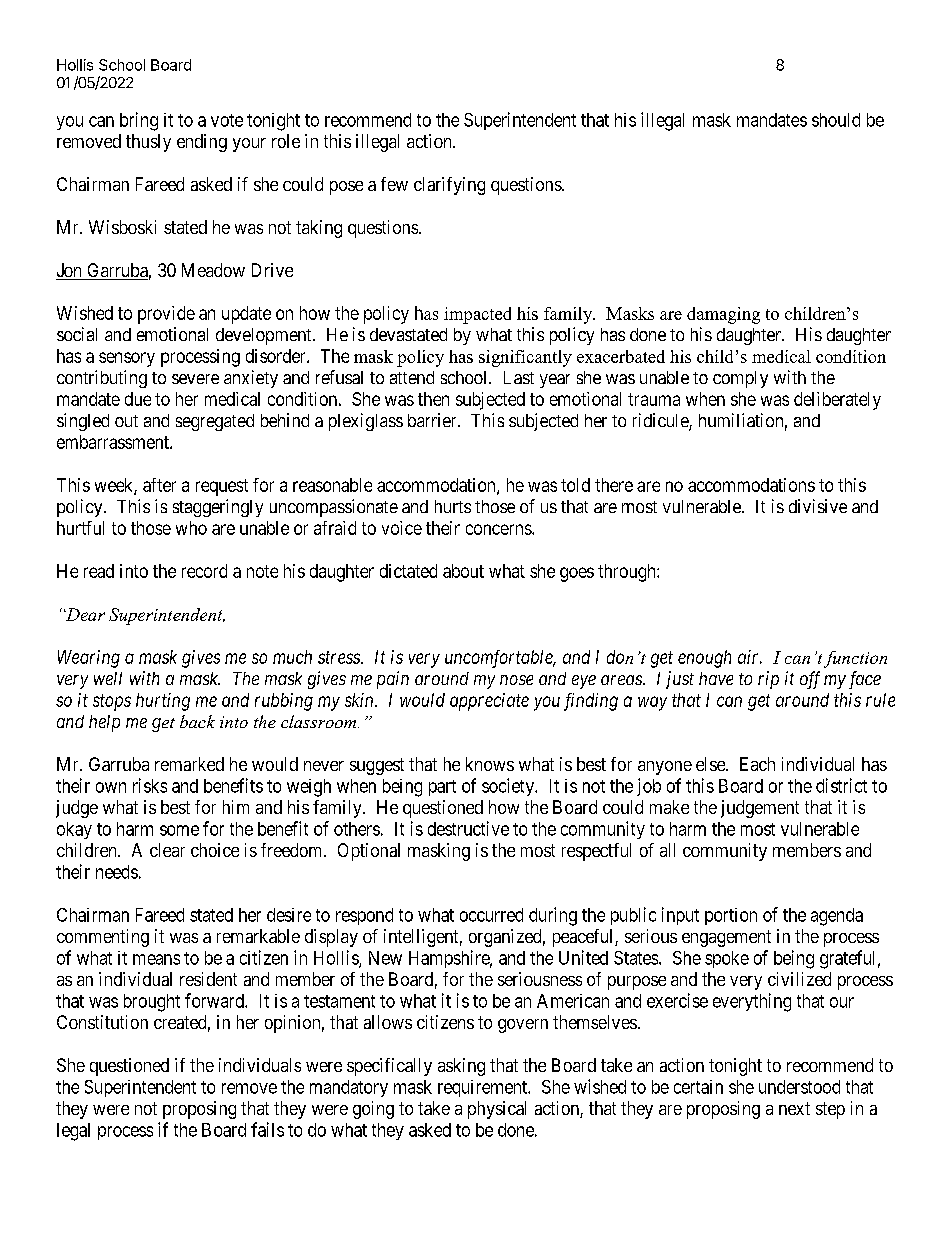  Describe the element at coordinates (148, 143) in the screenshot. I see `thusly` at that location.
